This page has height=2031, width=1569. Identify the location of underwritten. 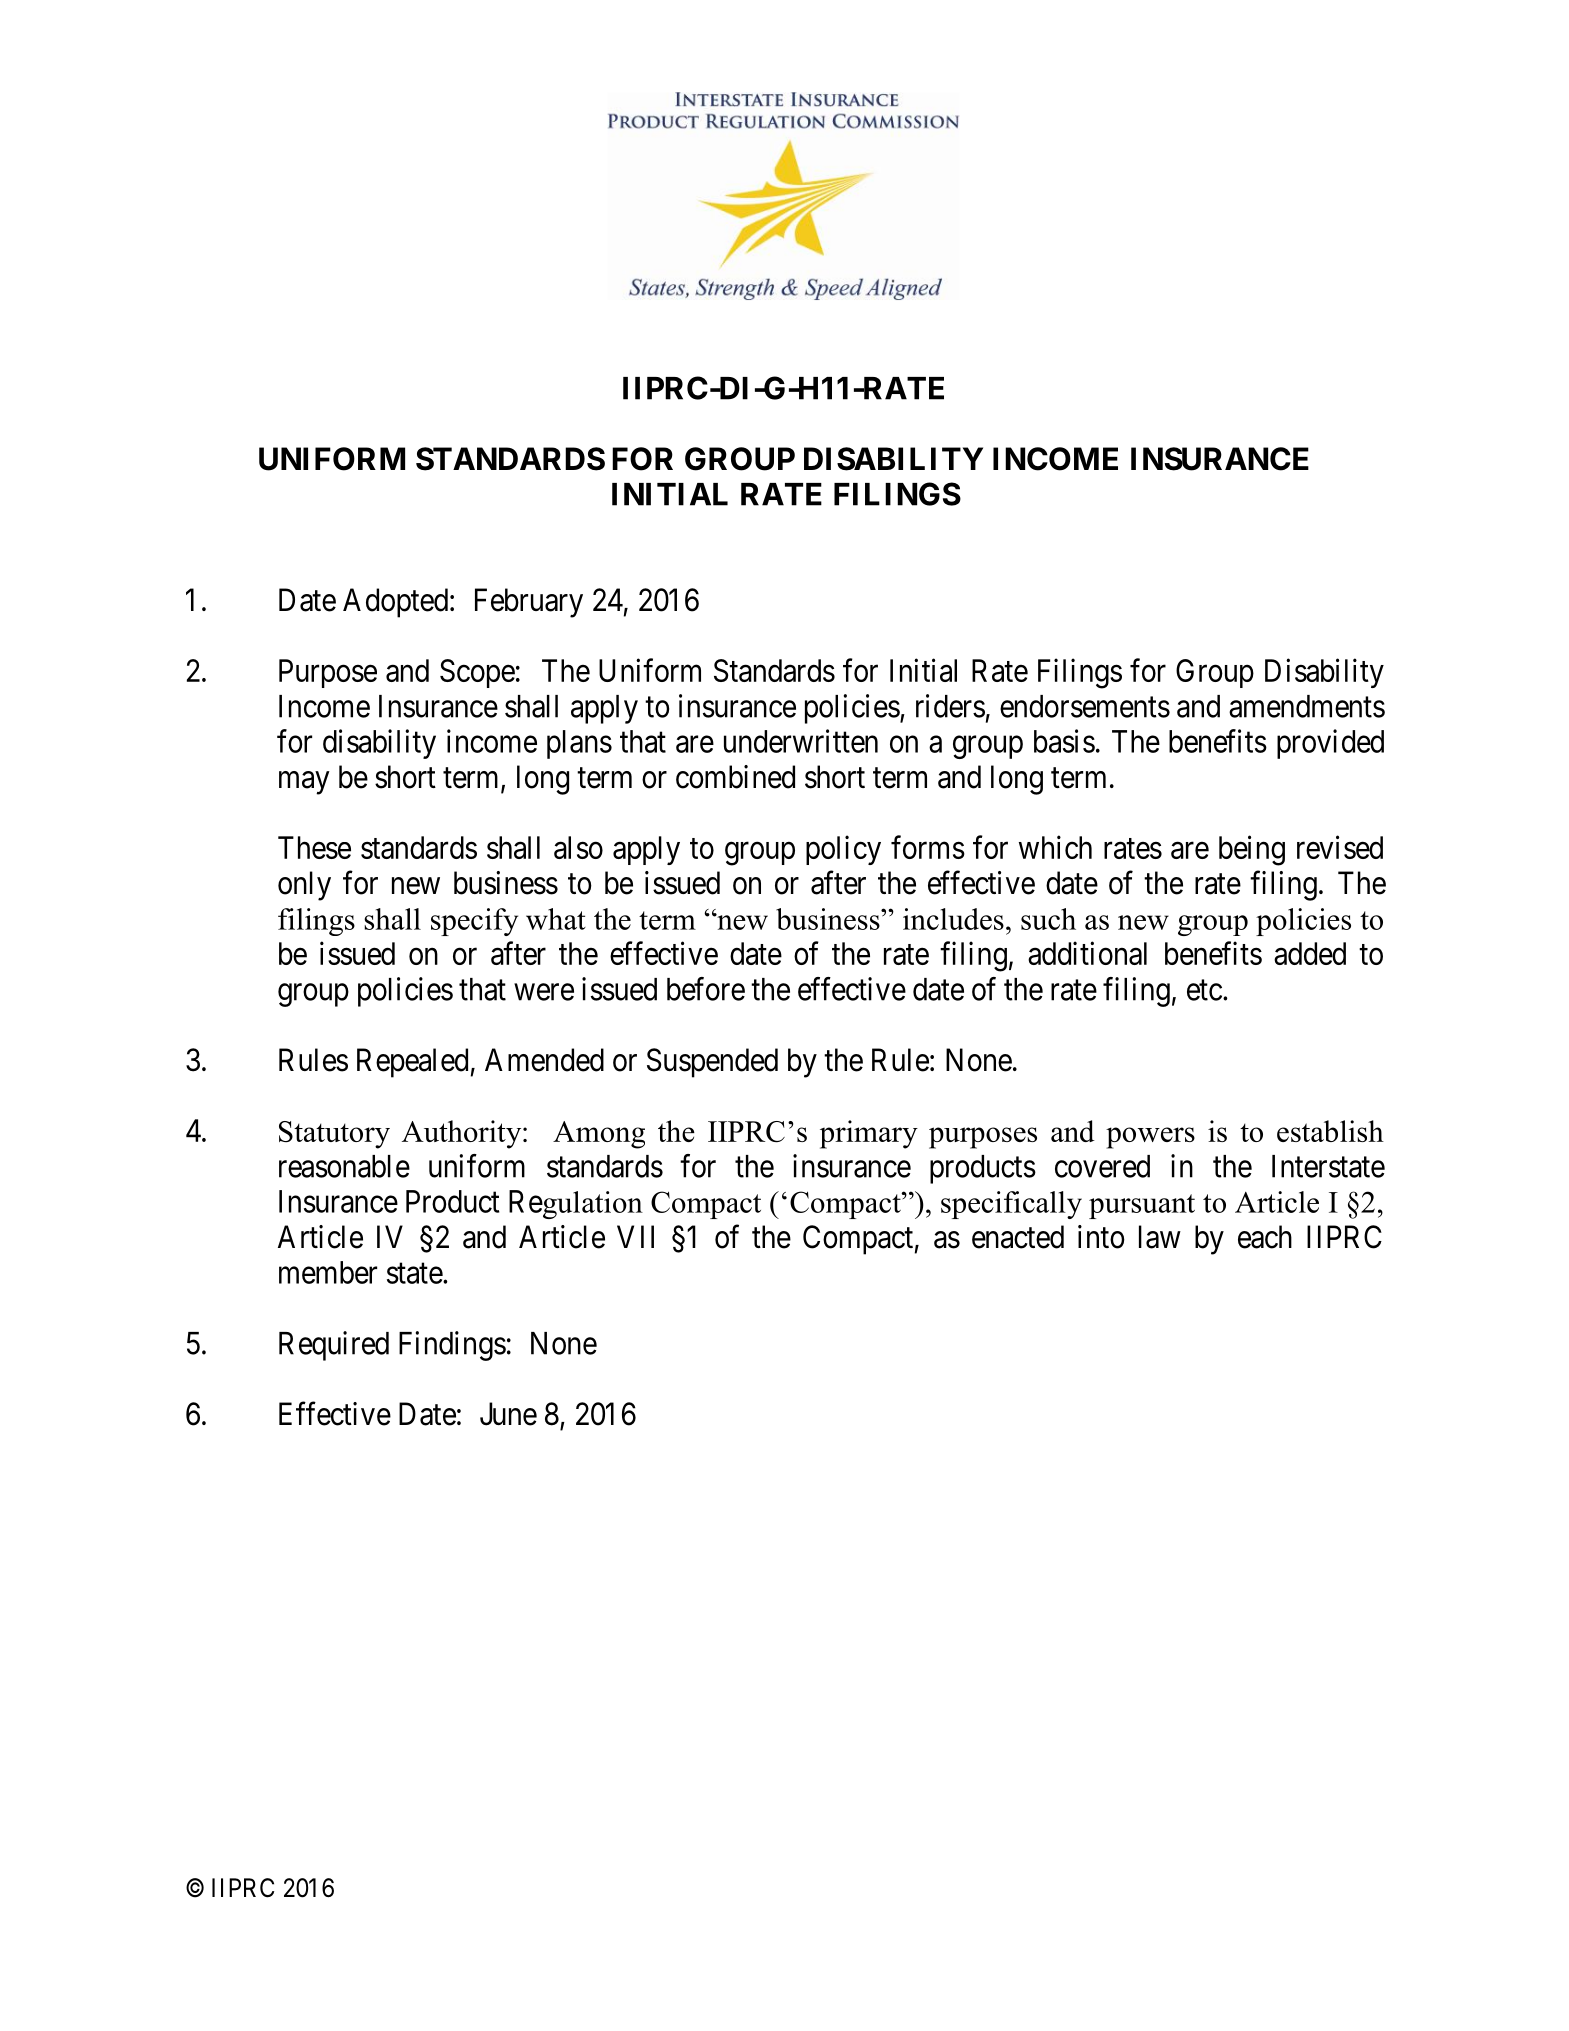
(801, 741).
